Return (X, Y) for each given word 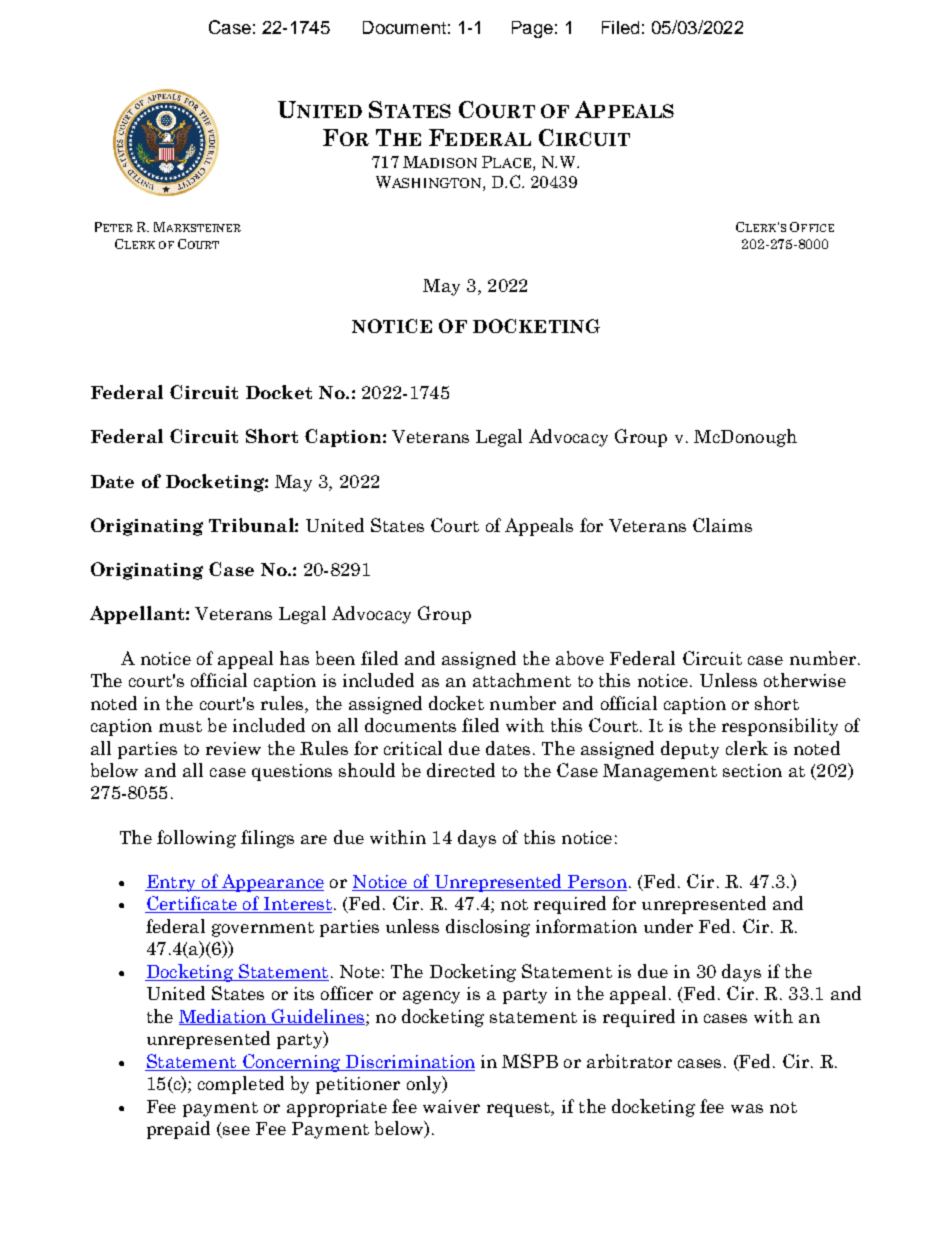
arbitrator (629, 1061)
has (294, 658)
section (752, 770)
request (520, 1109)
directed (461, 770)
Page (532, 29)
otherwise (805, 680)
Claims (722, 525)
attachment (522, 680)
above (580, 658)
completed (241, 1085)
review (233, 748)
